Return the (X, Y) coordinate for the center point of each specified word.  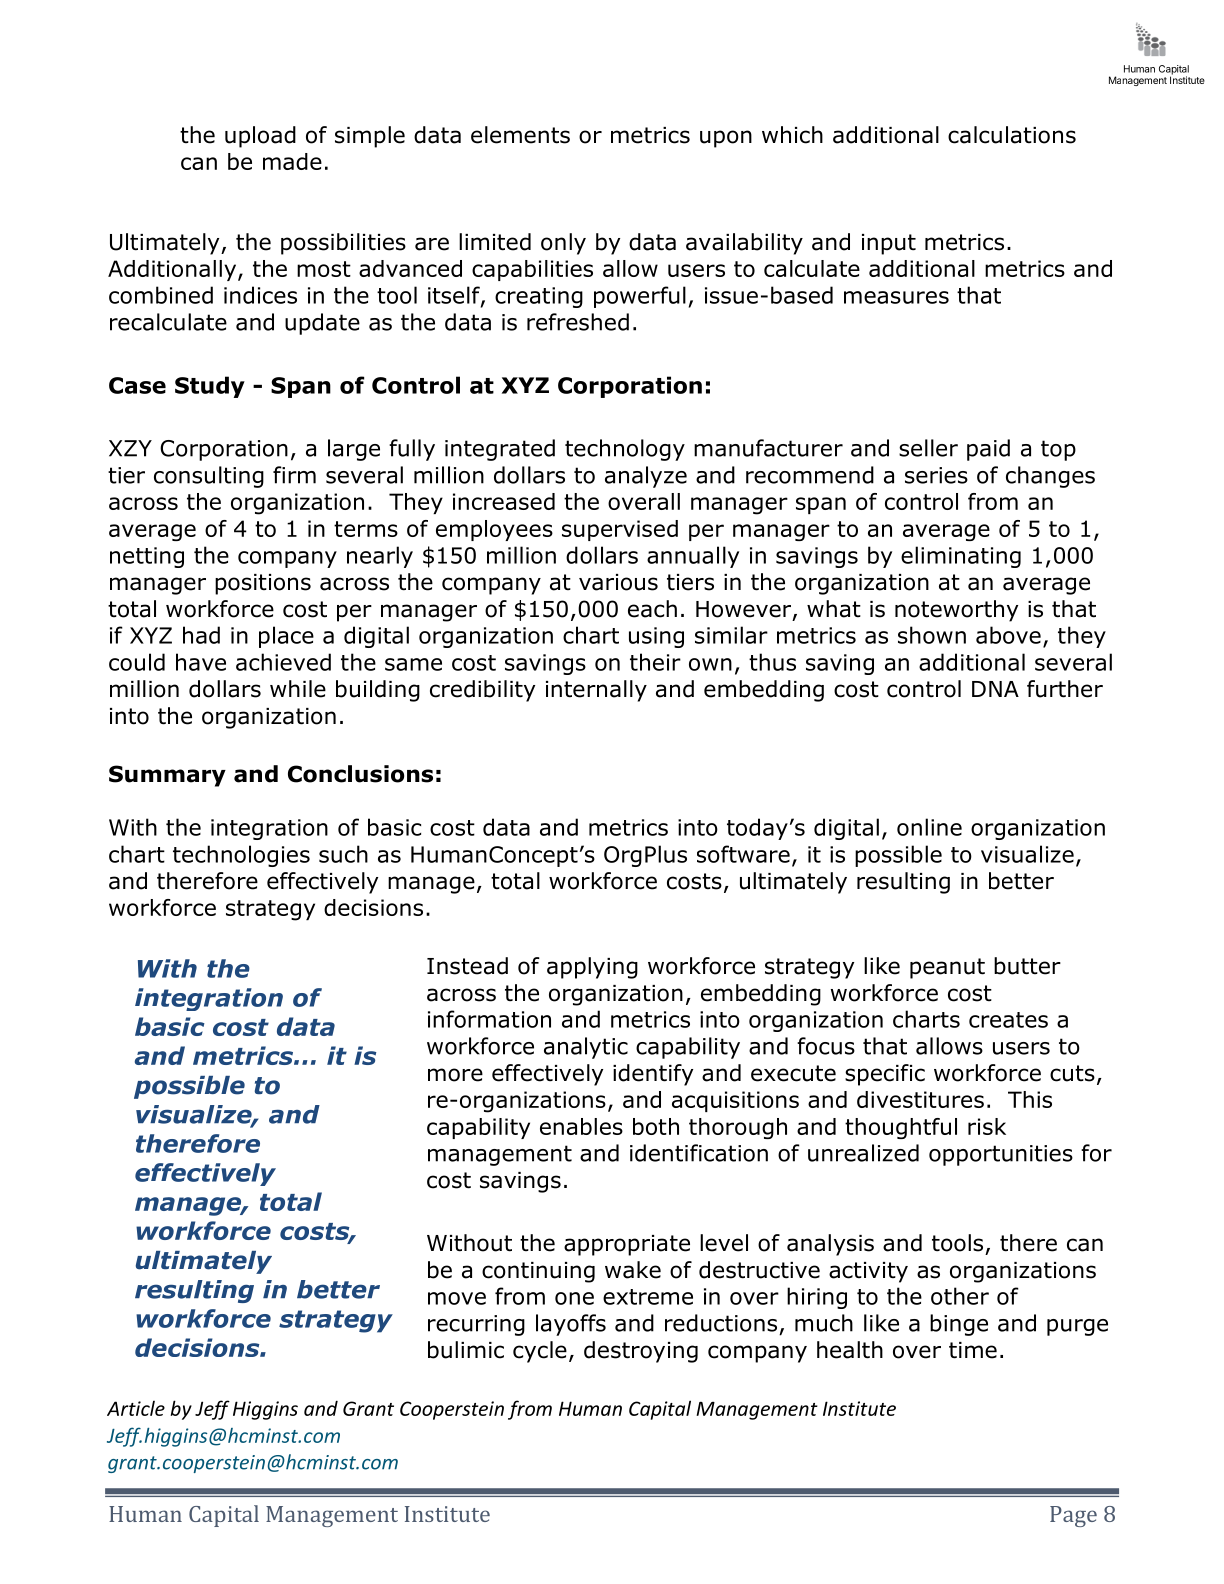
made (292, 161)
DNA (995, 689)
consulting (209, 477)
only (563, 244)
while (298, 689)
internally (596, 691)
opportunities (1001, 1155)
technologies (241, 856)
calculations (1012, 135)
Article (136, 1408)
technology (625, 450)
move (457, 1298)
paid (988, 450)
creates (1008, 1020)
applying (592, 968)
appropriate (627, 1245)
